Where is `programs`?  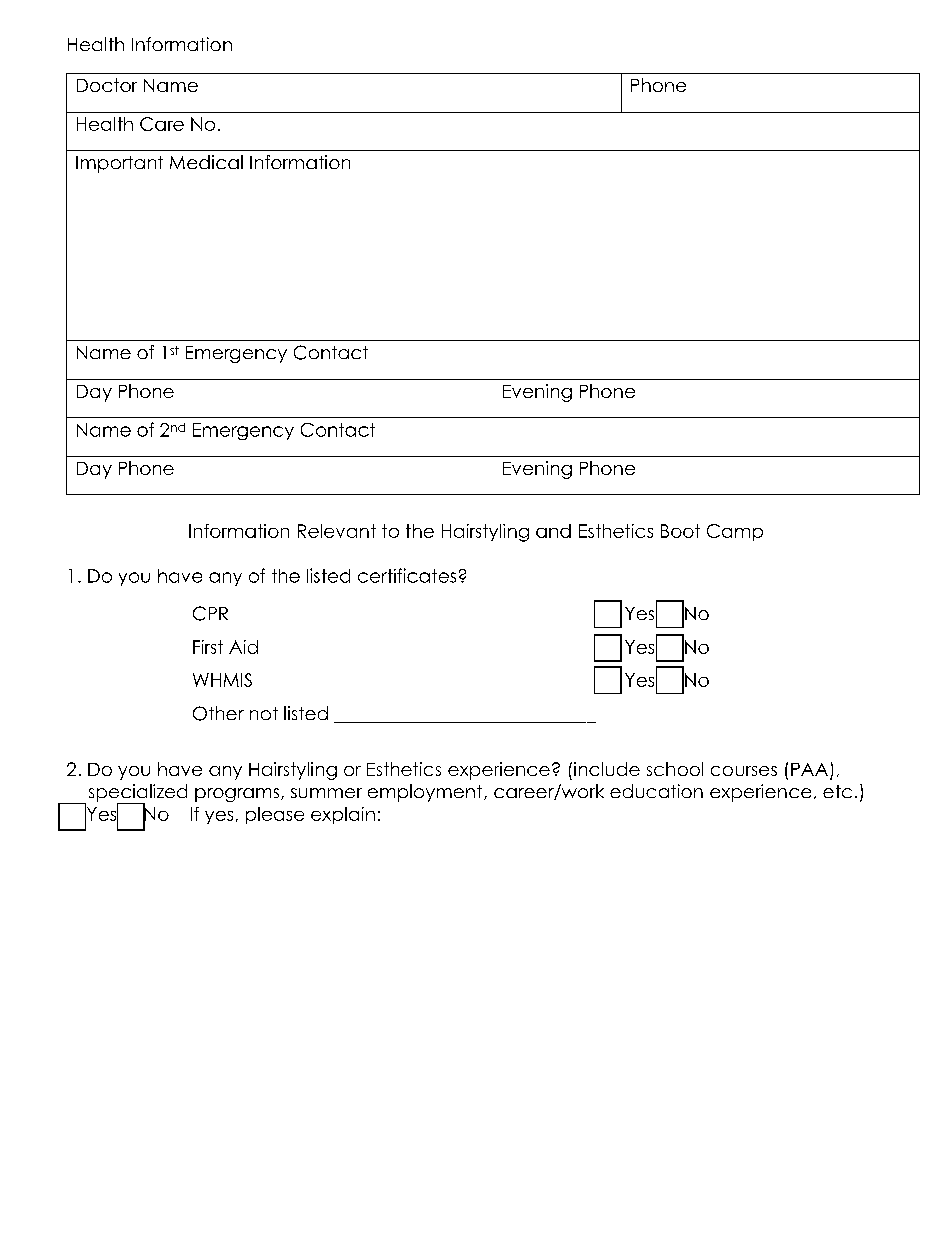 programs is located at coordinates (238, 795).
